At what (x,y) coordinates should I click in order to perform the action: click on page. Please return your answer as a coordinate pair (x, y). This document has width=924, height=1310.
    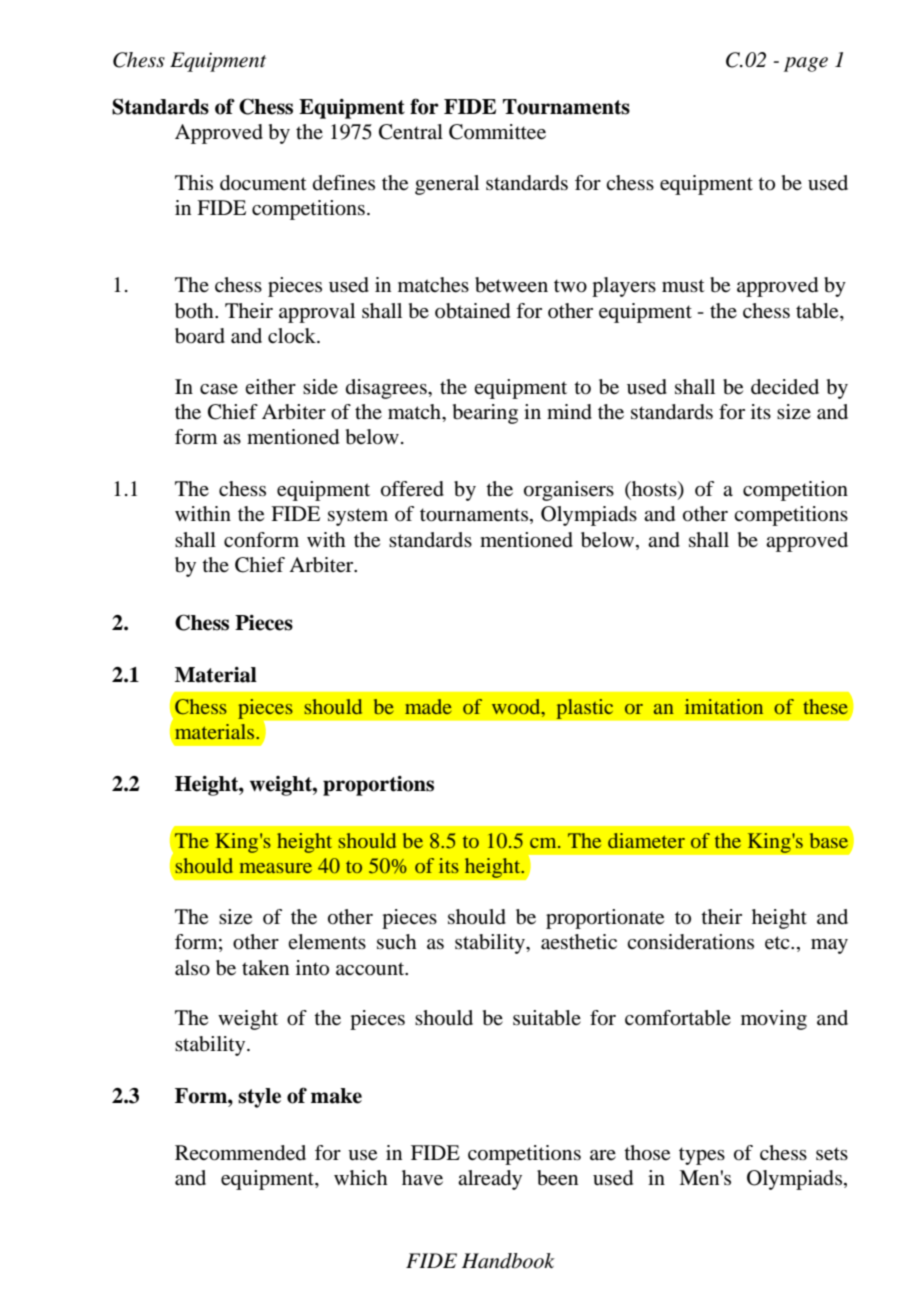
    Looking at the image, I should click on (806, 64).
